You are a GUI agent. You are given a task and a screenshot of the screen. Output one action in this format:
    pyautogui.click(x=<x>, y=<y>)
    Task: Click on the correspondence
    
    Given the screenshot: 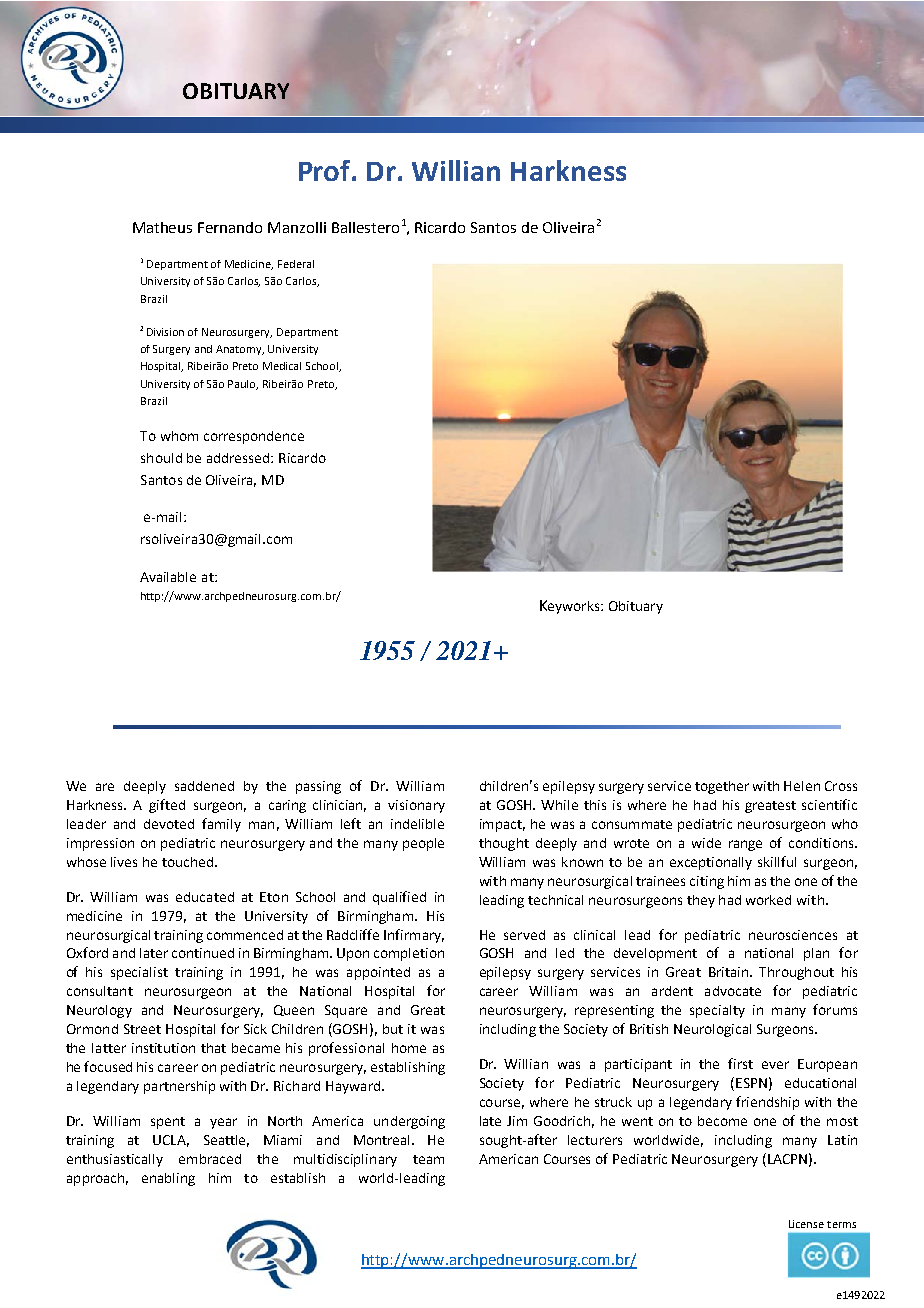 What is the action you would take?
    pyautogui.click(x=254, y=437)
